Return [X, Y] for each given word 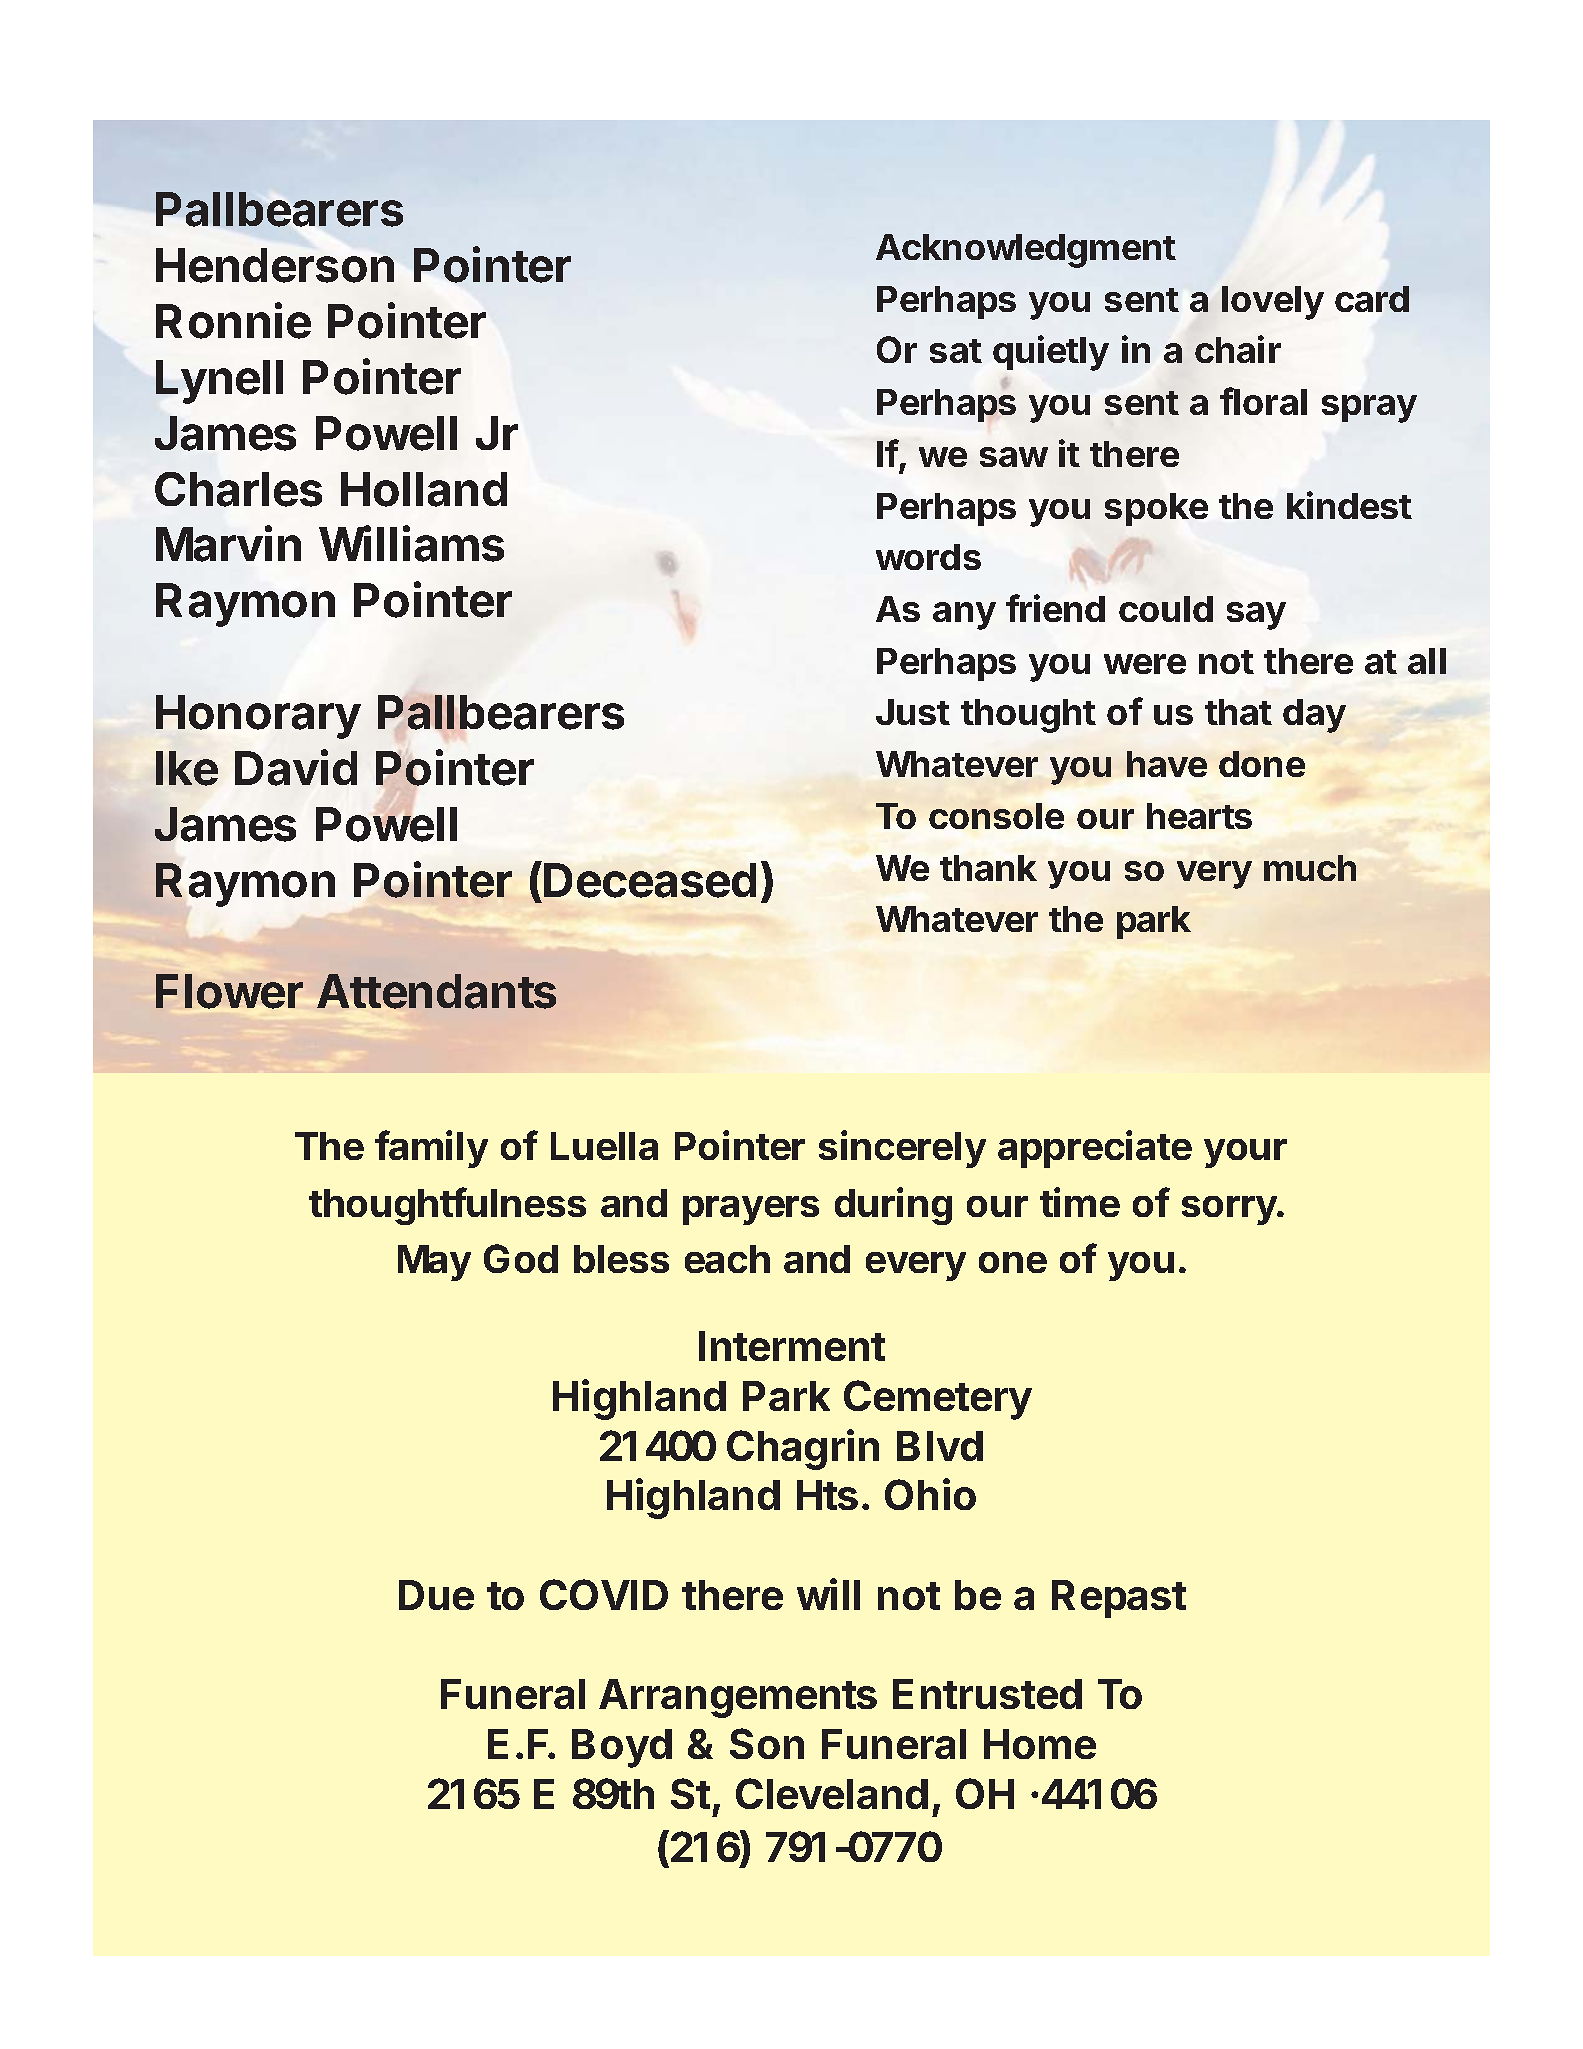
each [727, 1259]
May [434, 1263]
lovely [1273, 303]
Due [436, 1595]
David [296, 767]
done [1262, 764]
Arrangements [738, 1698]
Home [1040, 1744]
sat [956, 351]
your [1245, 1153]
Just [913, 712]
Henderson [275, 265]
